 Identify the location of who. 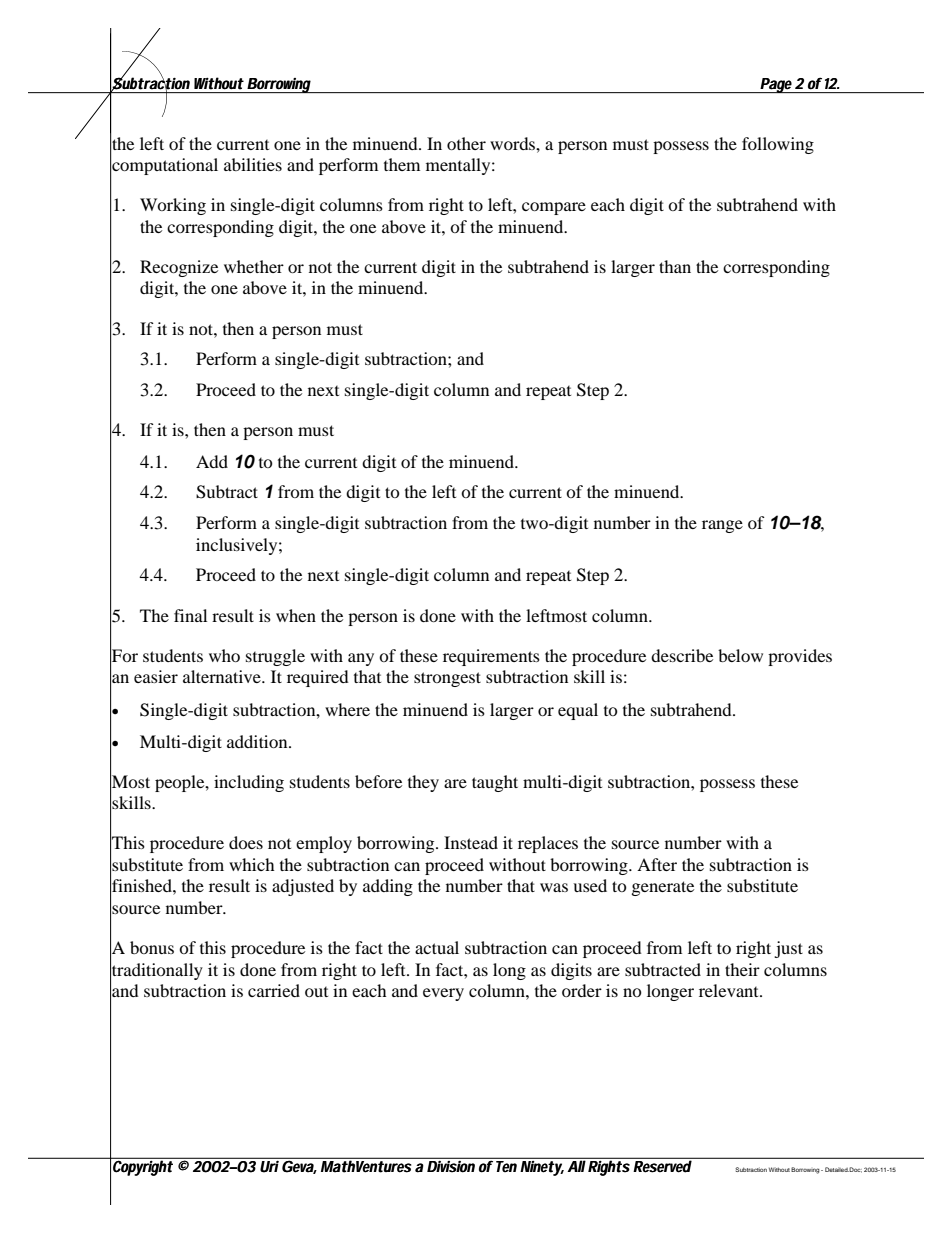
(224, 655).
